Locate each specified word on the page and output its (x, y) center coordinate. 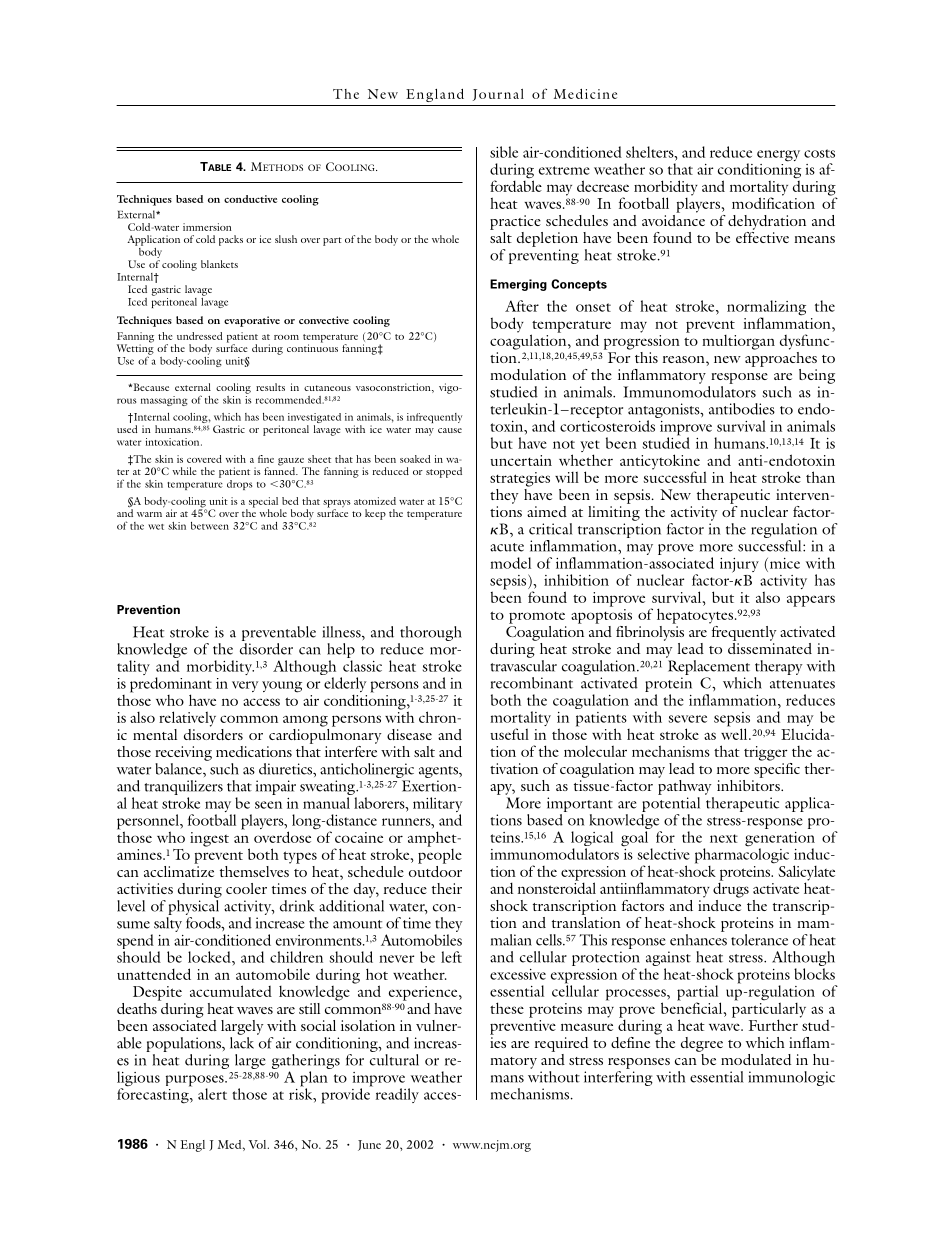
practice (515, 222)
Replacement (709, 667)
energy (778, 156)
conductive (250, 199)
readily (397, 1095)
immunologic (791, 1078)
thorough (431, 633)
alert (212, 1094)
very (245, 686)
